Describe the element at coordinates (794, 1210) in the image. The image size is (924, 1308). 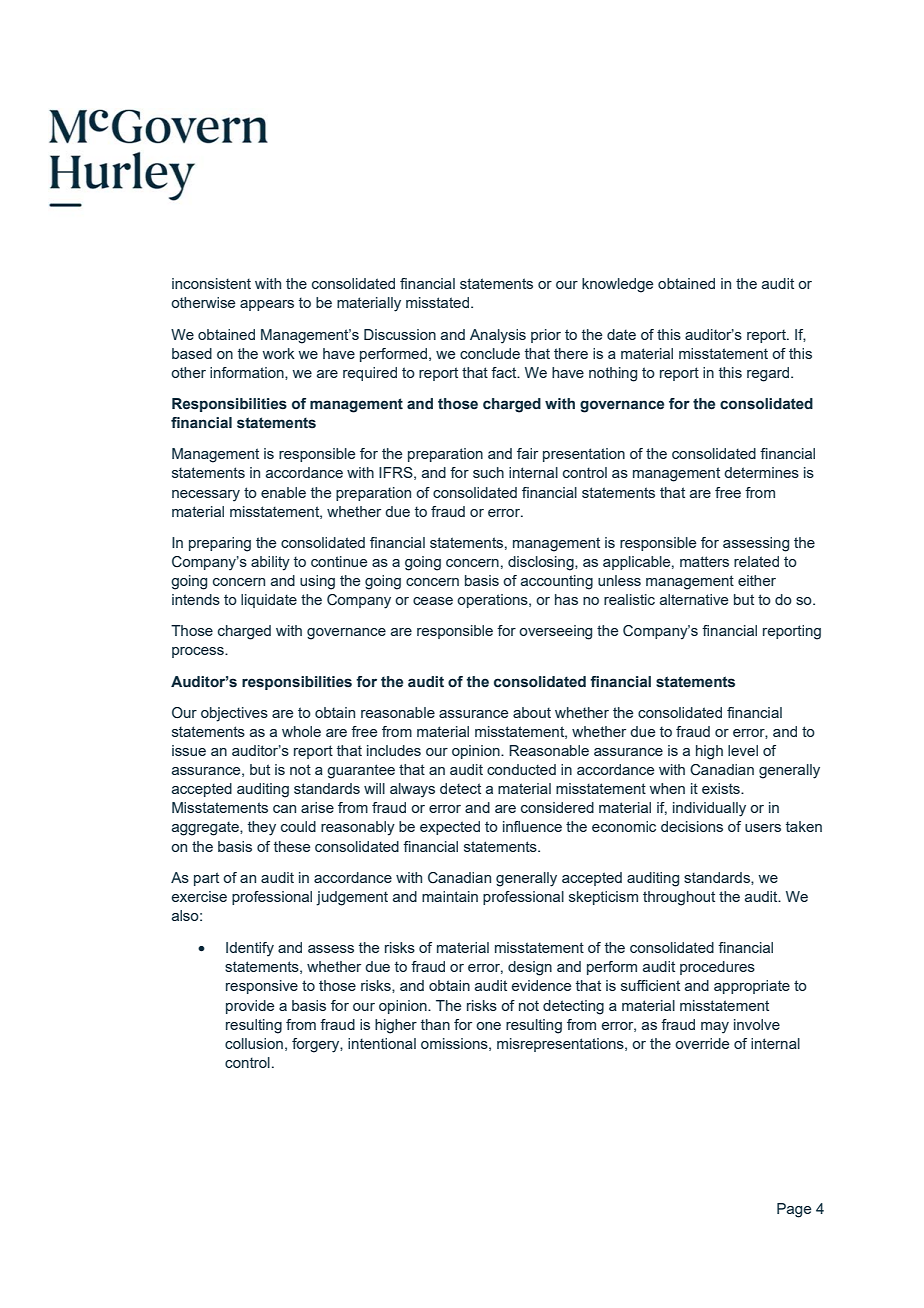
I see `Page` at that location.
